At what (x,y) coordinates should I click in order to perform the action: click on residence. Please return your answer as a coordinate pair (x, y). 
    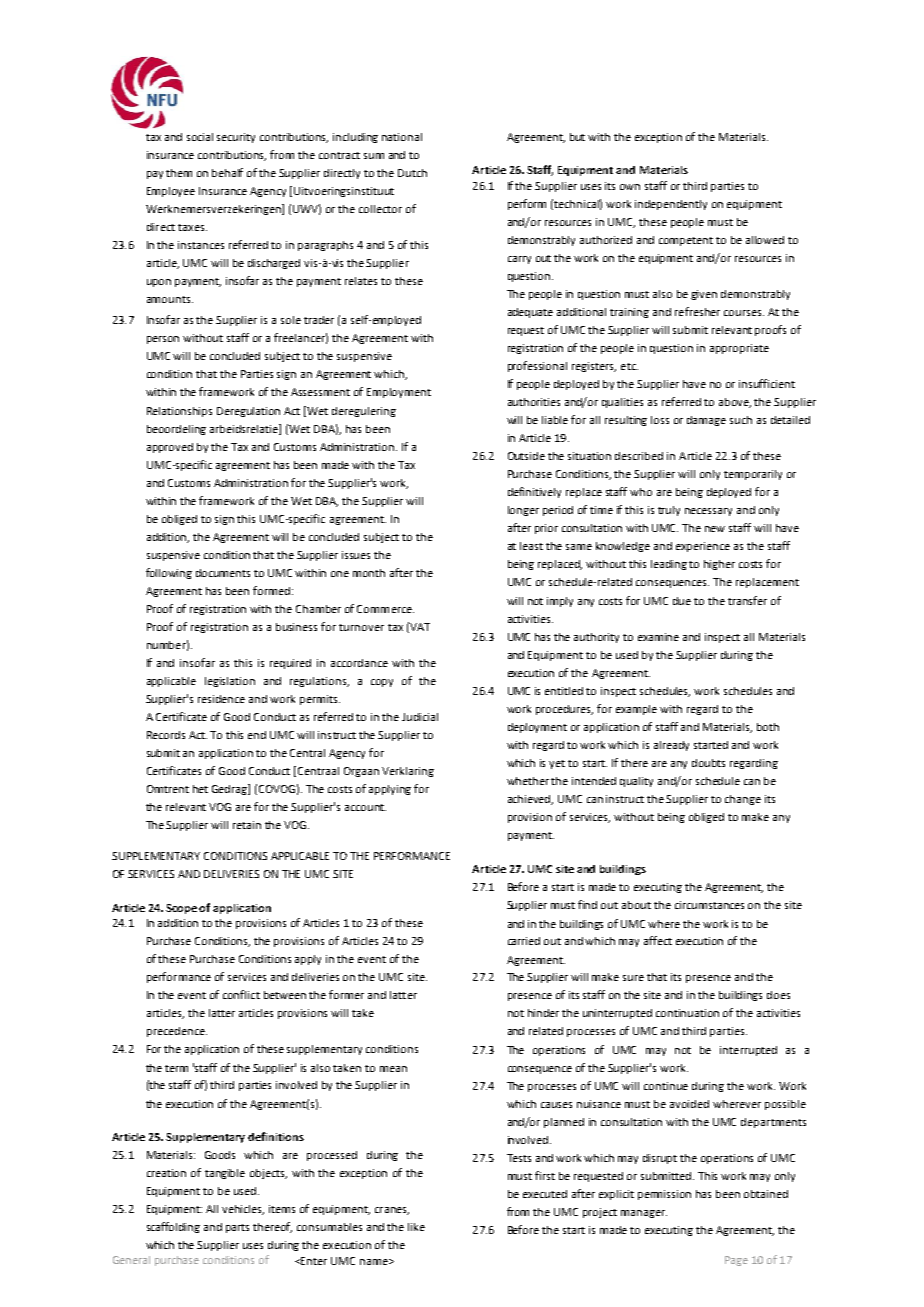
    Looking at the image, I should click on (221, 699).
